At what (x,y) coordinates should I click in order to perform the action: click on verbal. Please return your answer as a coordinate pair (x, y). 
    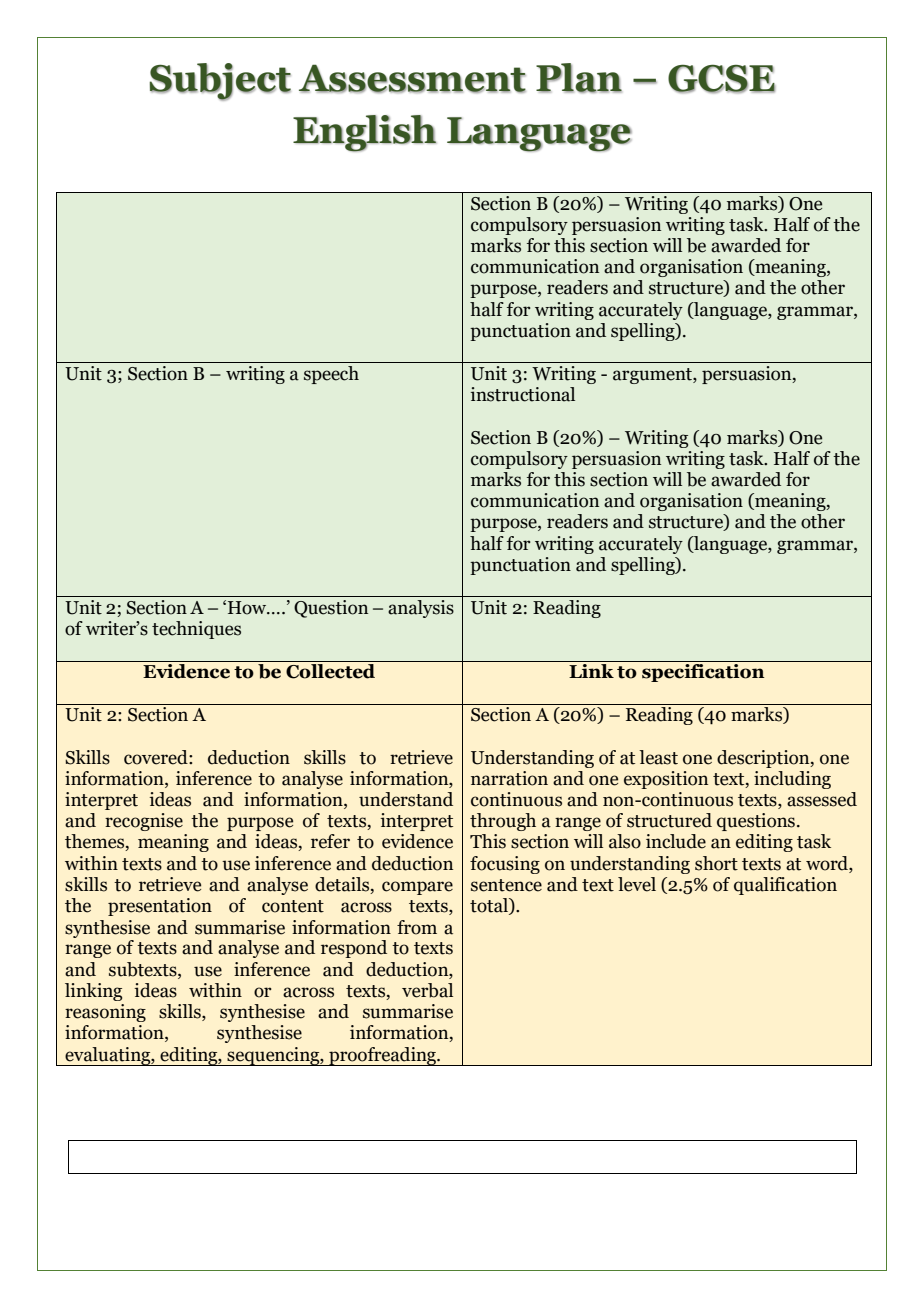
    Looking at the image, I should click on (427, 990).
